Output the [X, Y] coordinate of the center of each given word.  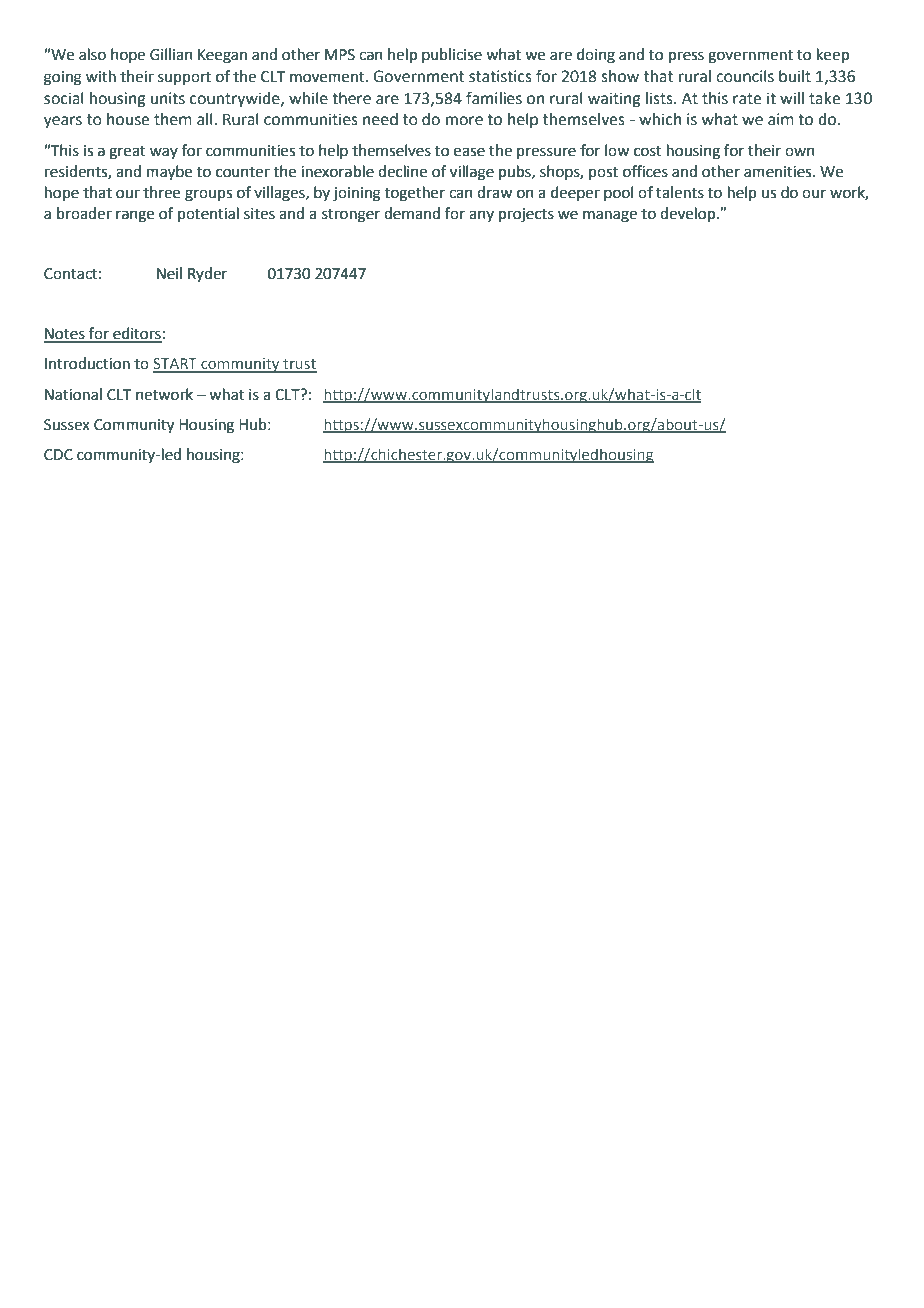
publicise [452, 55]
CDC [58, 455]
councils [745, 76]
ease [469, 152]
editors [136, 334]
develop [689, 214]
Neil [169, 273]
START [176, 365]
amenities [779, 172]
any [481, 216]
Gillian [171, 54]
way [164, 153]
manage [610, 216]
